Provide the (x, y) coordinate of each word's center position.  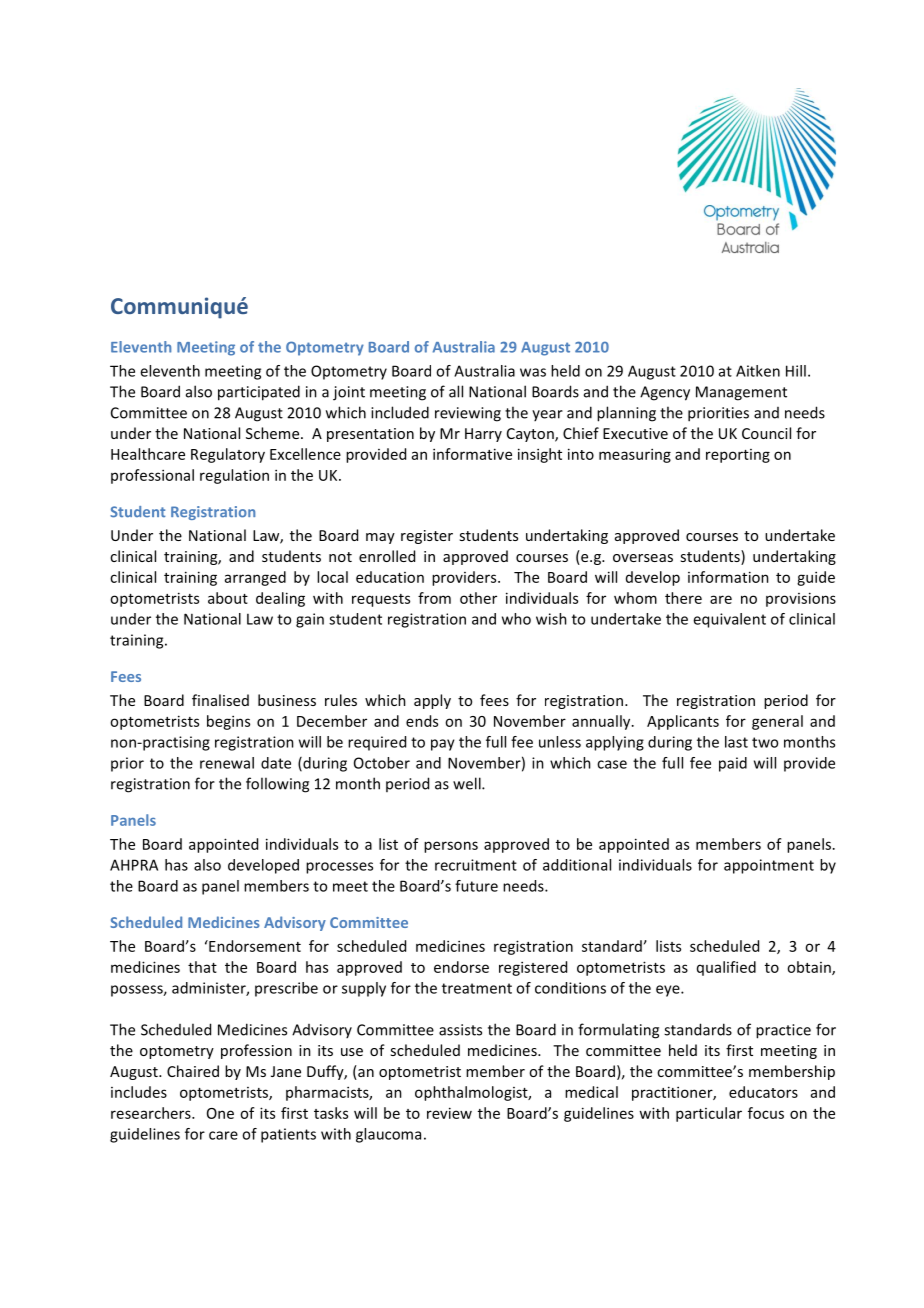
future (476, 886)
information (728, 577)
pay (443, 745)
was (533, 372)
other (478, 598)
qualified (726, 968)
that (202, 967)
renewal (227, 763)
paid (733, 764)
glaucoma (388, 1135)
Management (741, 393)
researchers (152, 1113)
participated (259, 393)
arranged (255, 578)
